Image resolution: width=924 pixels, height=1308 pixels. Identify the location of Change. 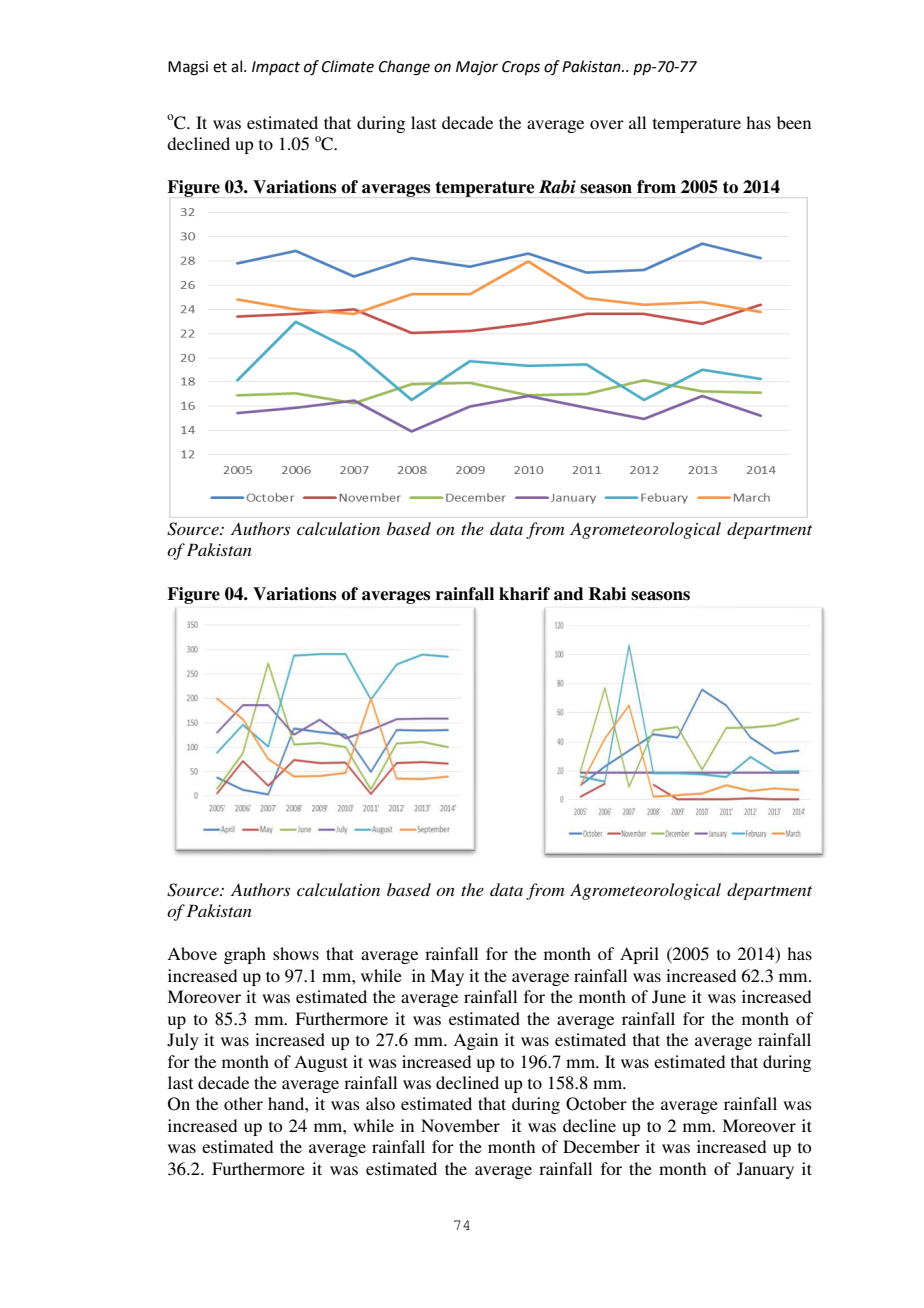
(404, 68).
